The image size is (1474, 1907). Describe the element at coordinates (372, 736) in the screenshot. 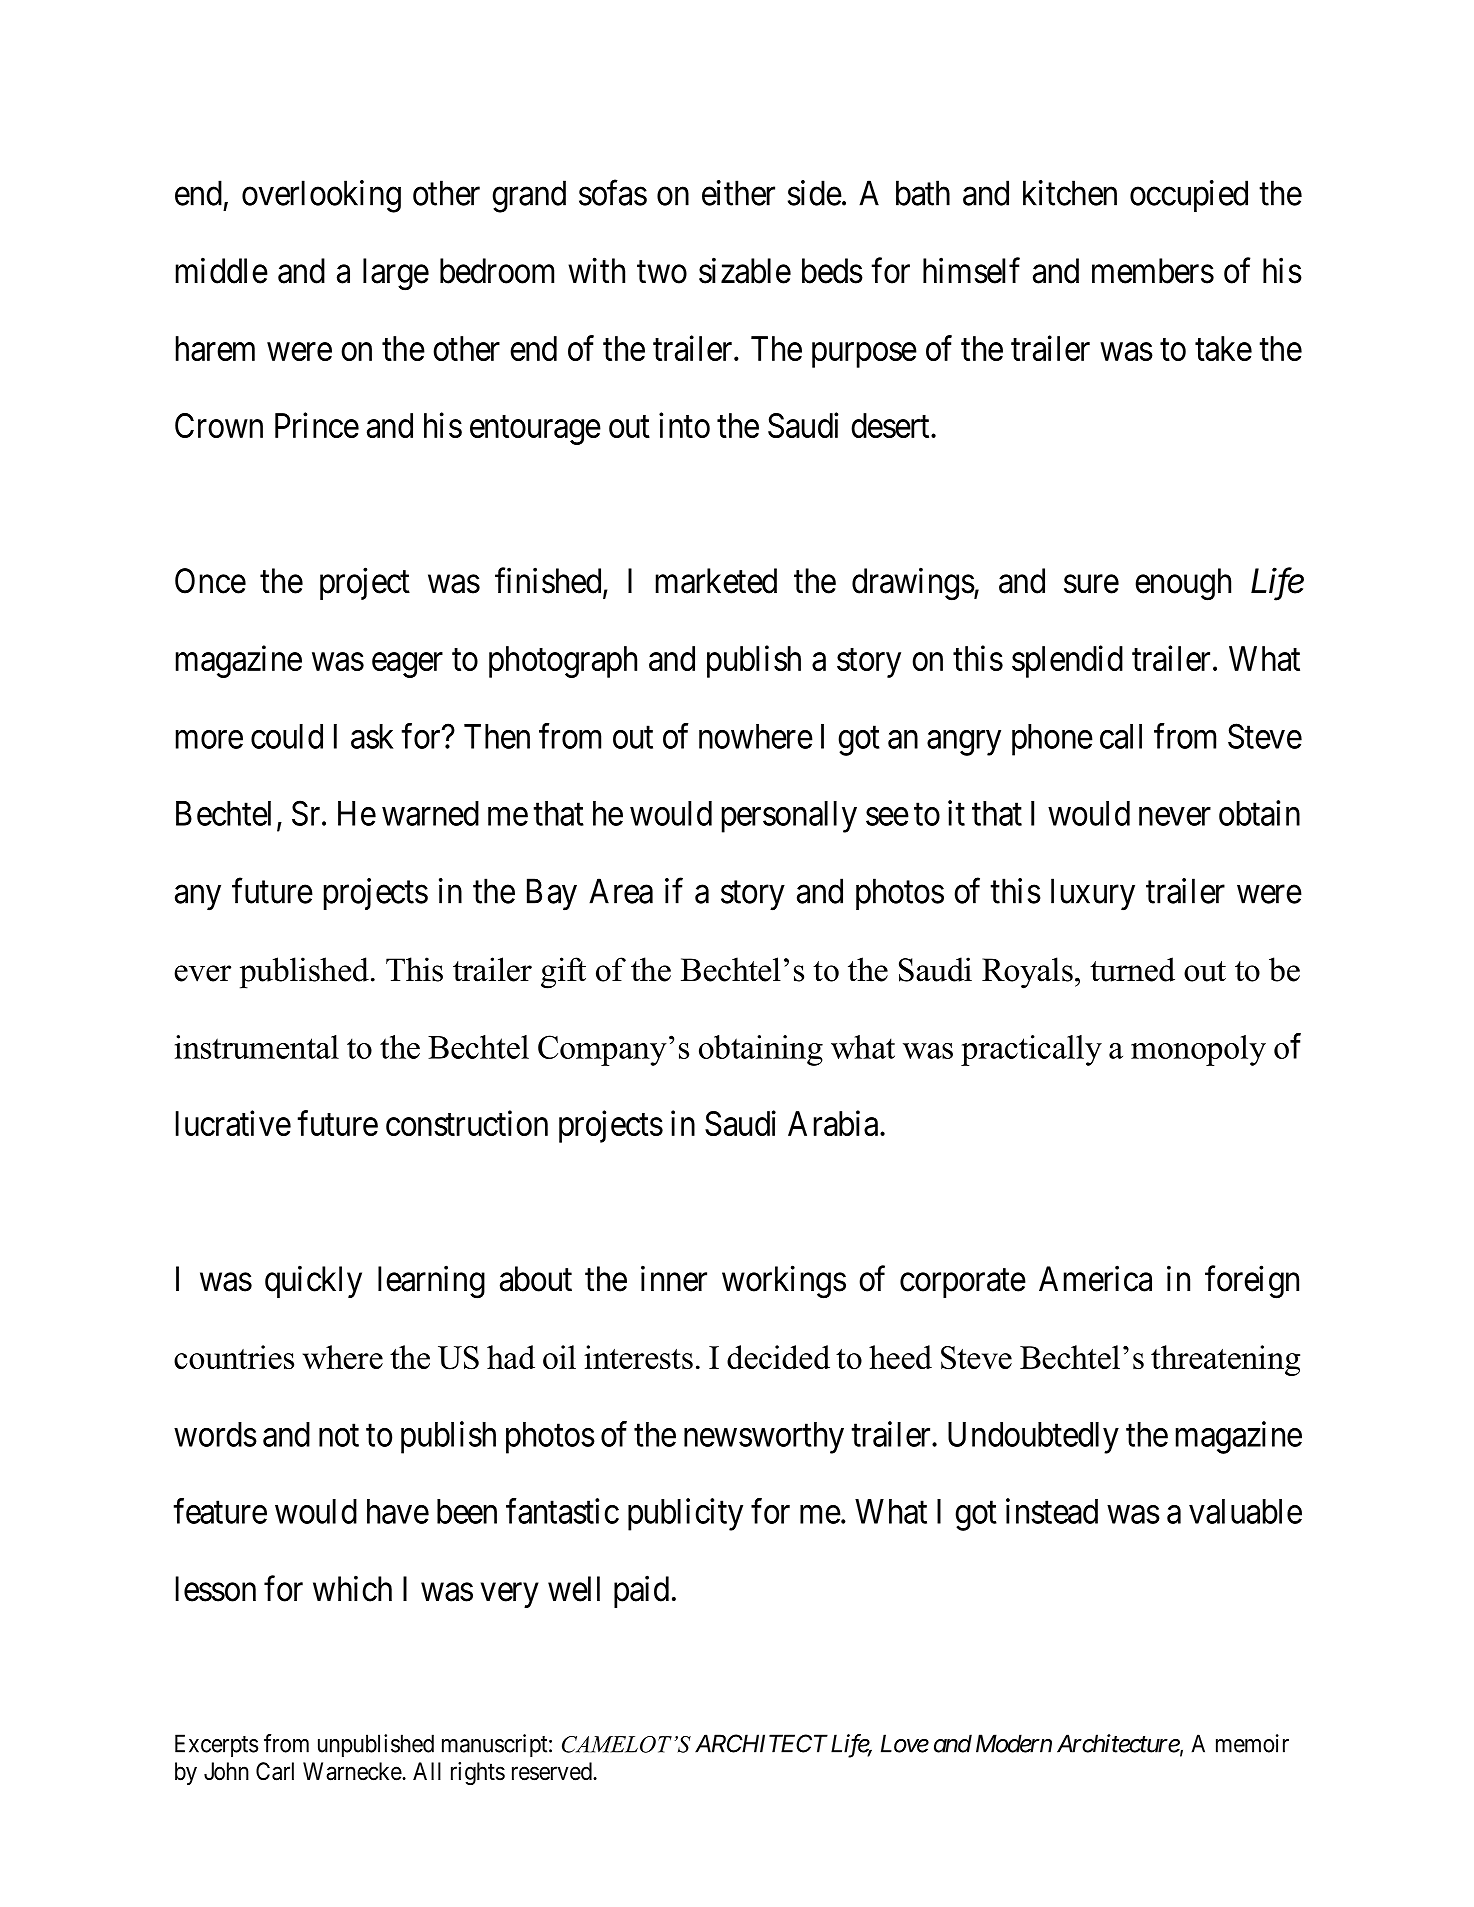

I see `ask` at that location.
